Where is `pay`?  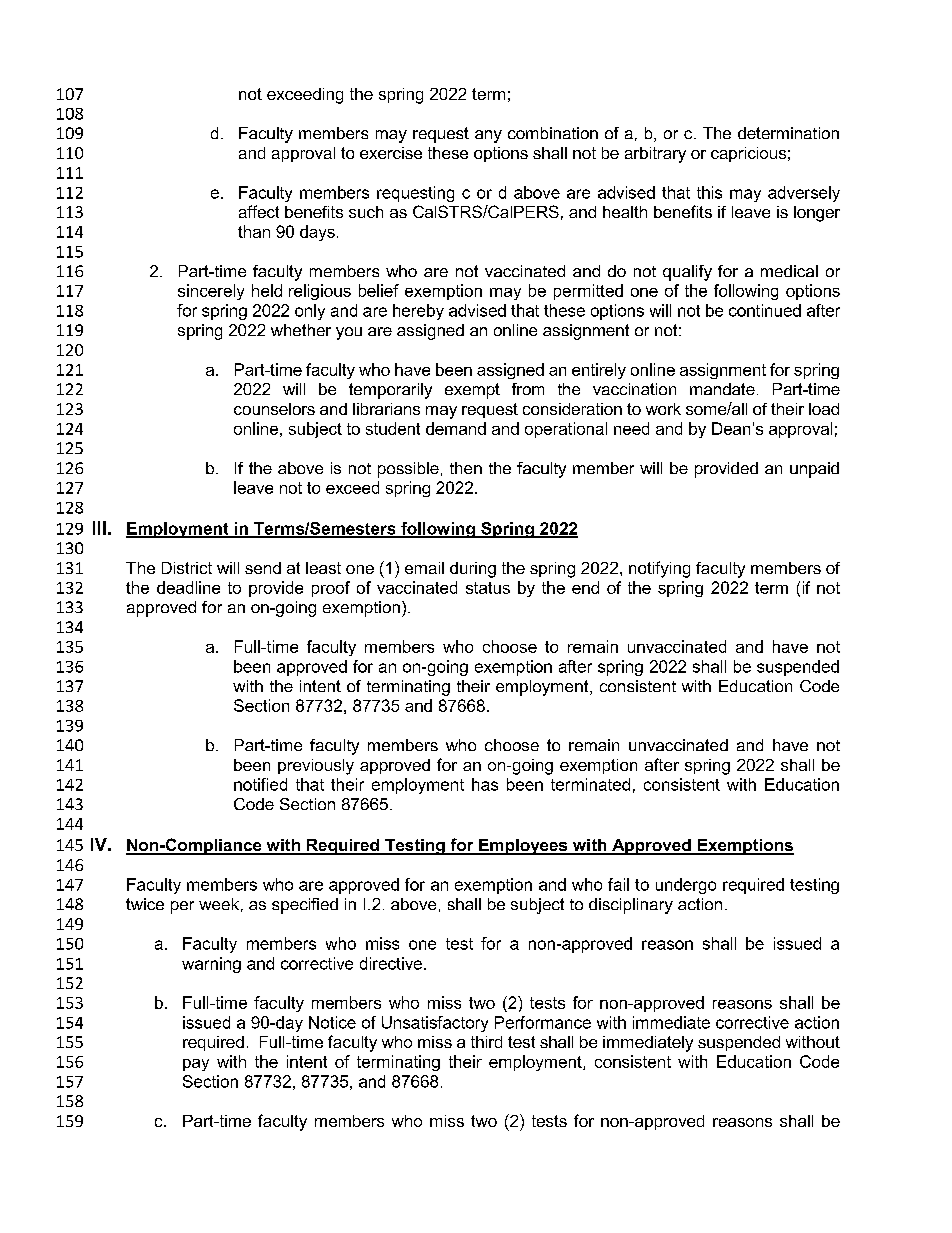 pay is located at coordinates (196, 1065).
